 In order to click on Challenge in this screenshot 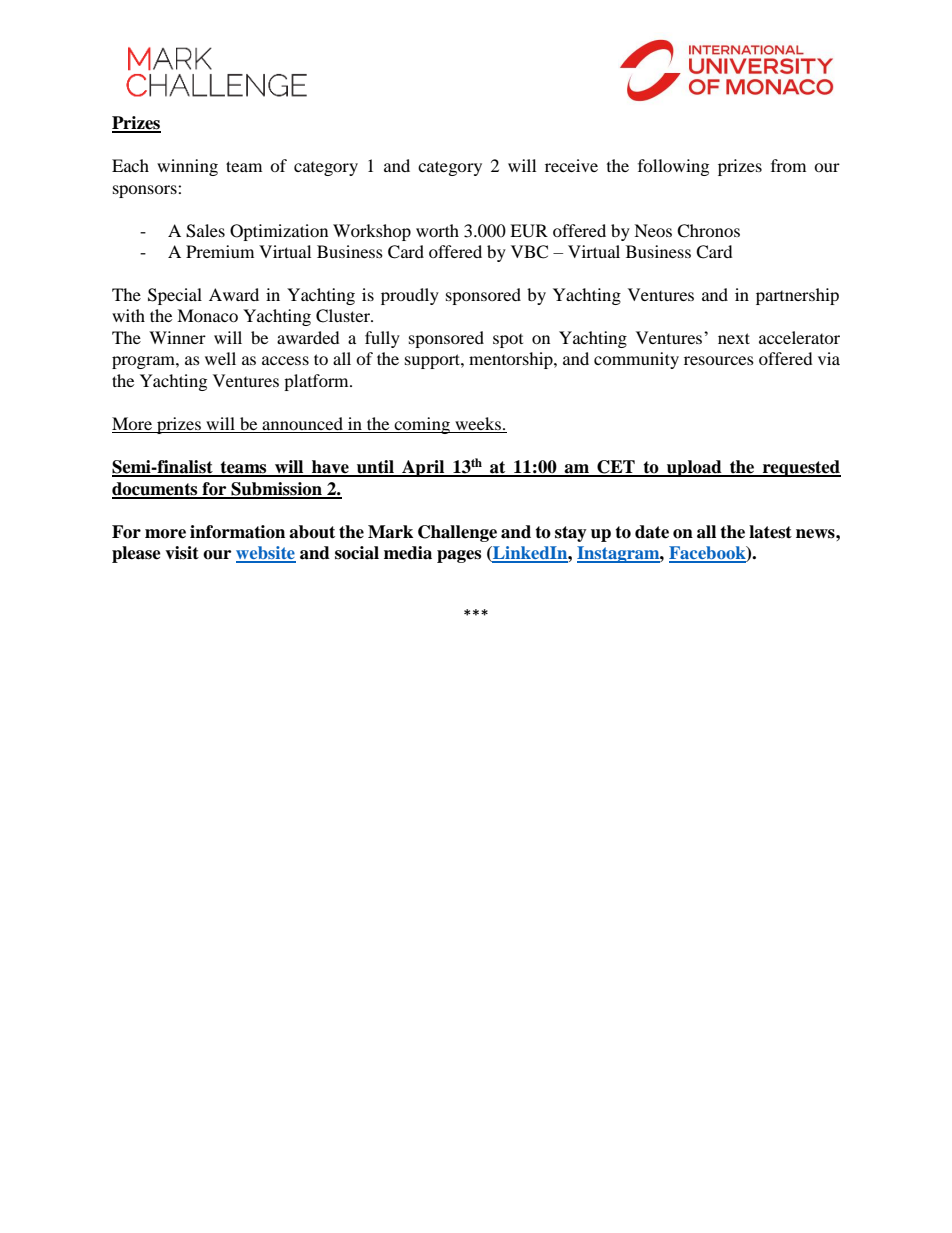, I will do `click(457, 533)`.
